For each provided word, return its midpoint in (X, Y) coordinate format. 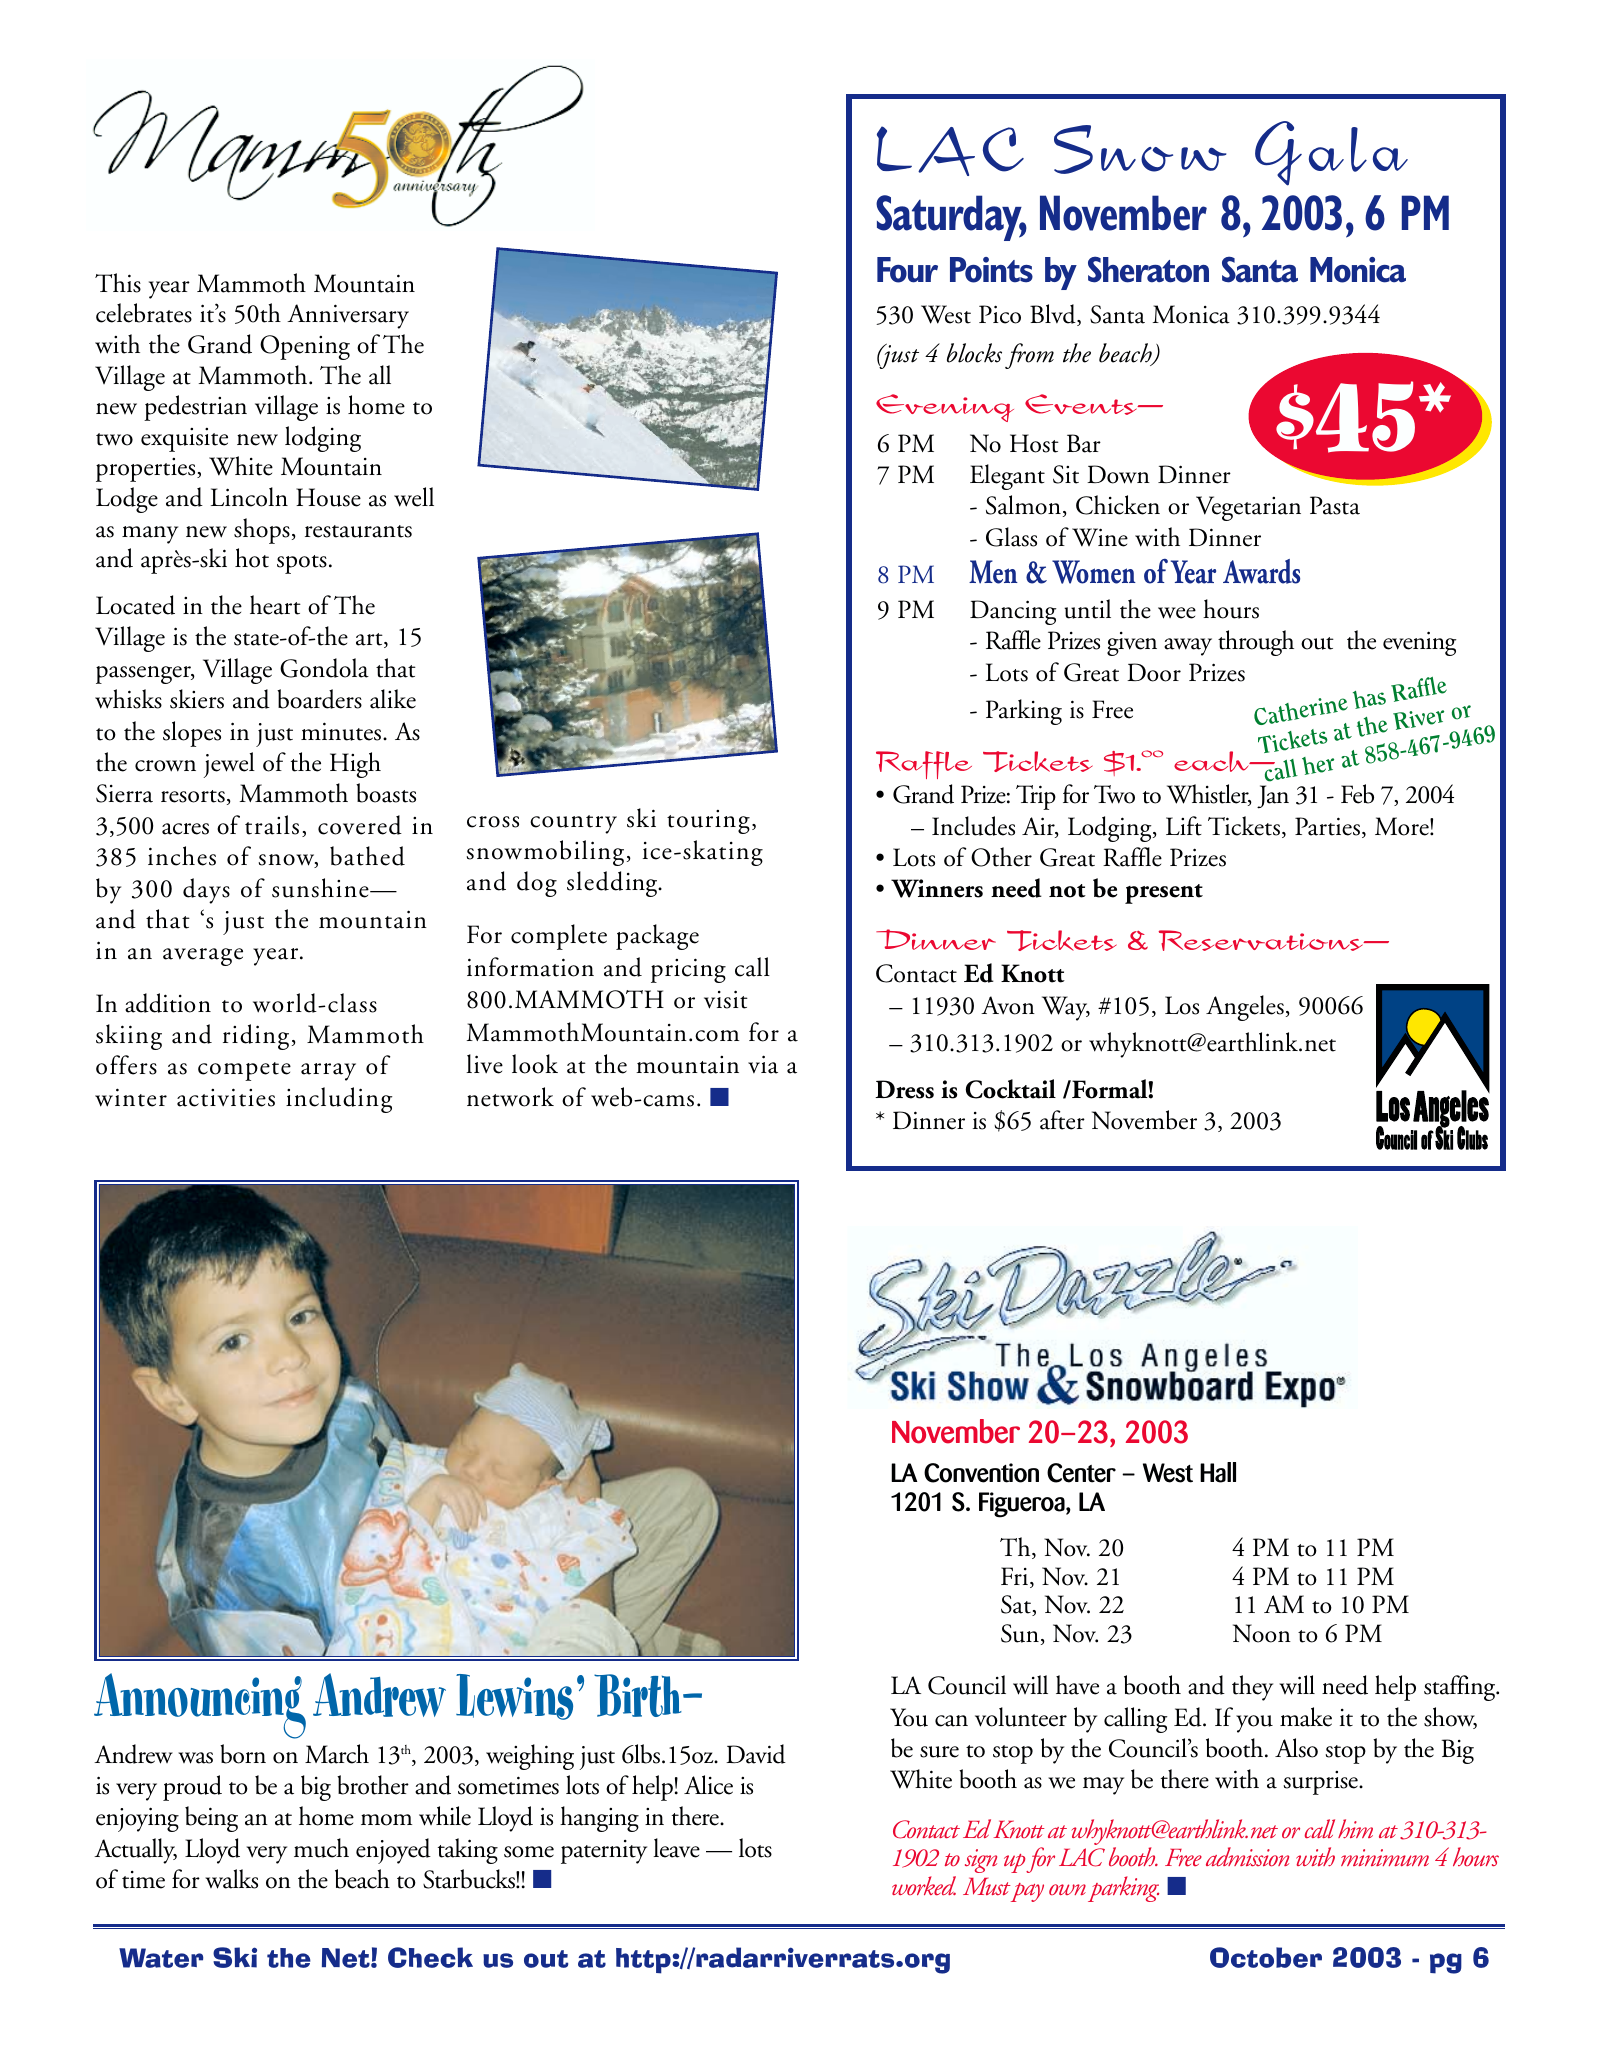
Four (907, 270)
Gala (1331, 153)
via (763, 1064)
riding (256, 1037)
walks (231, 1879)
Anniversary (348, 316)
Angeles (1245, 1008)
